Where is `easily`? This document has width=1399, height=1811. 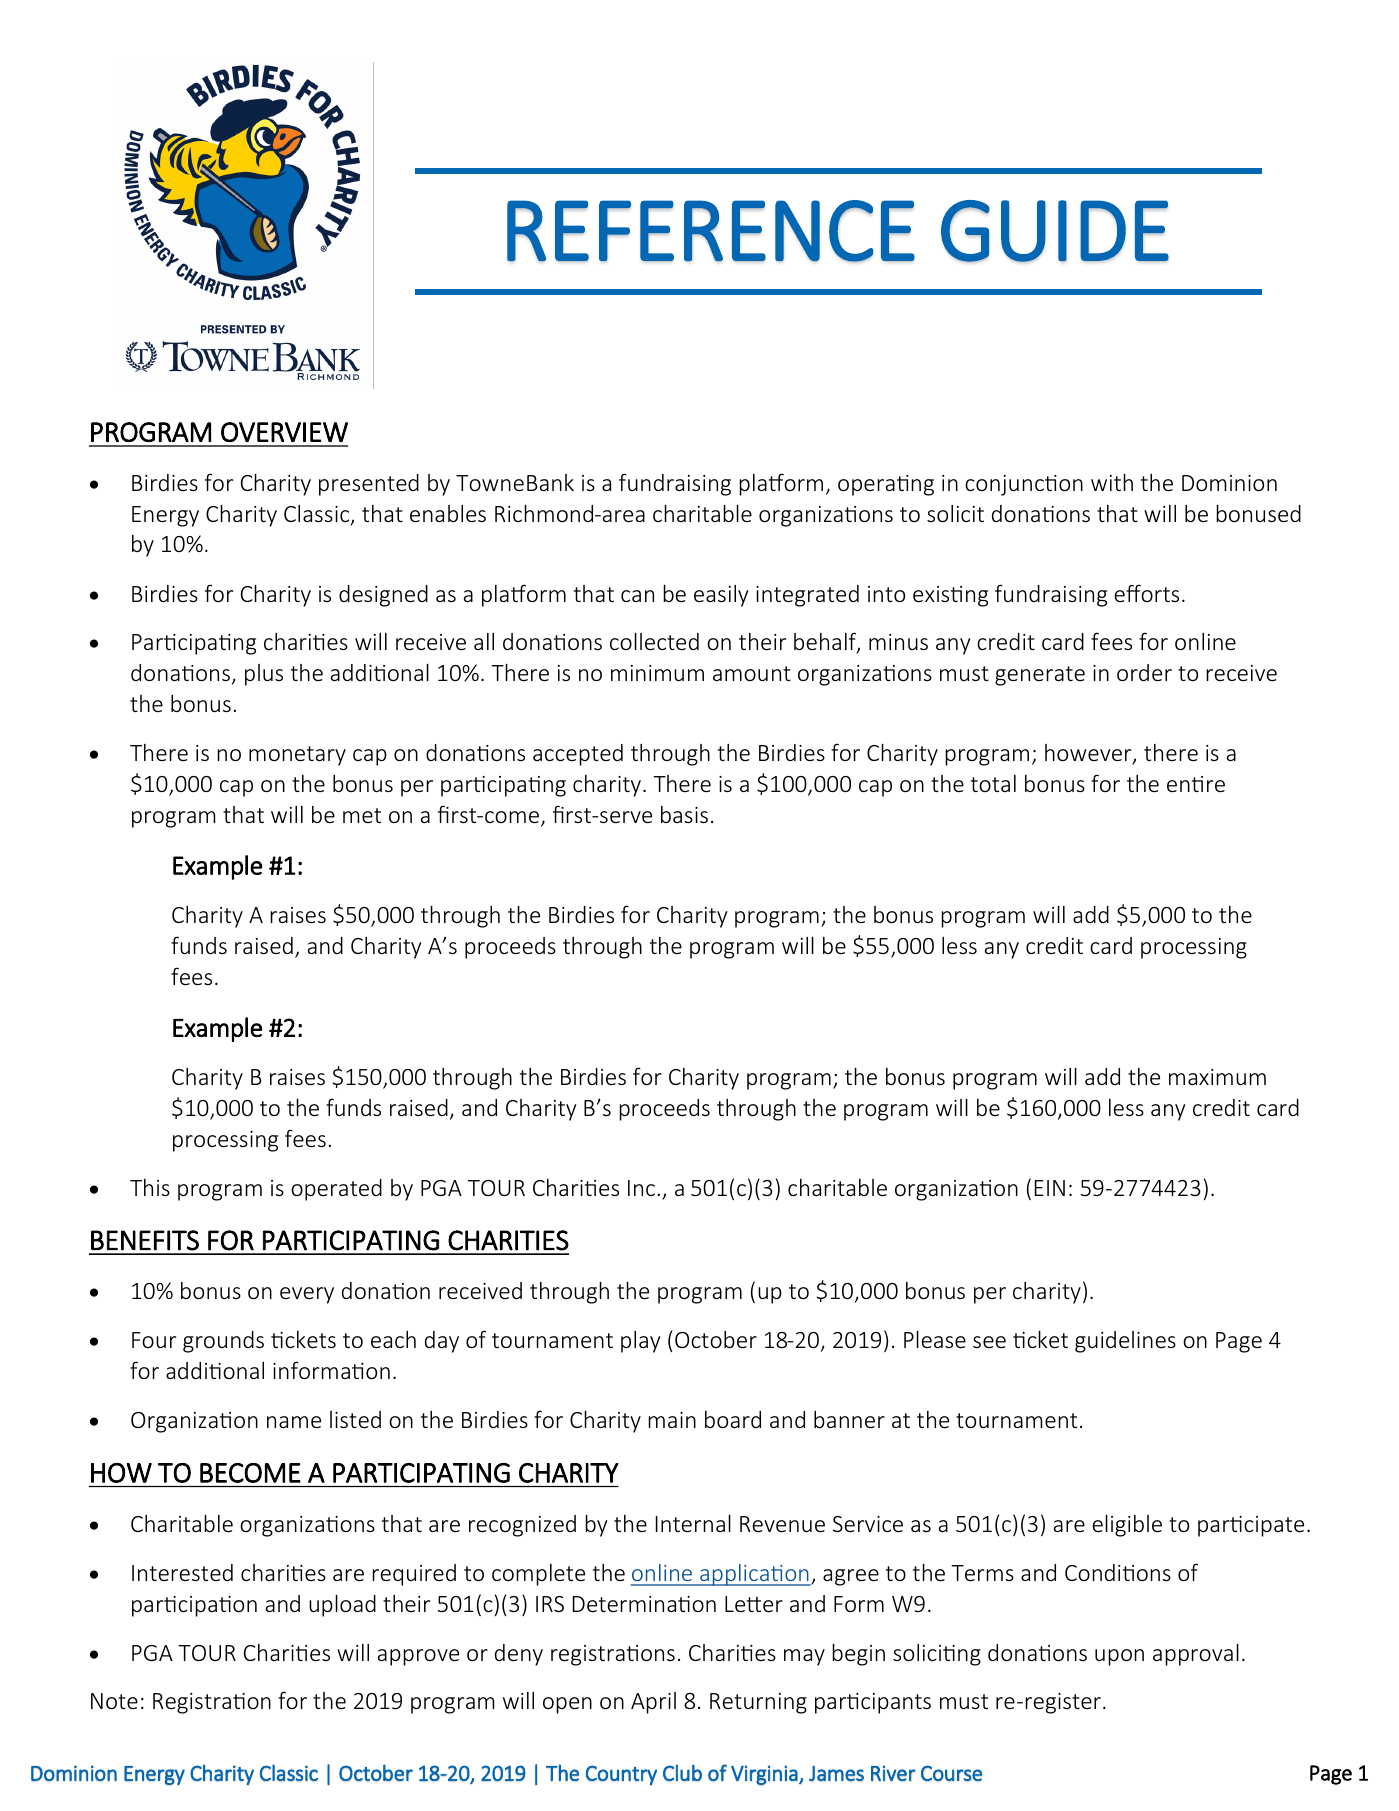 easily is located at coordinates (721, 596).
